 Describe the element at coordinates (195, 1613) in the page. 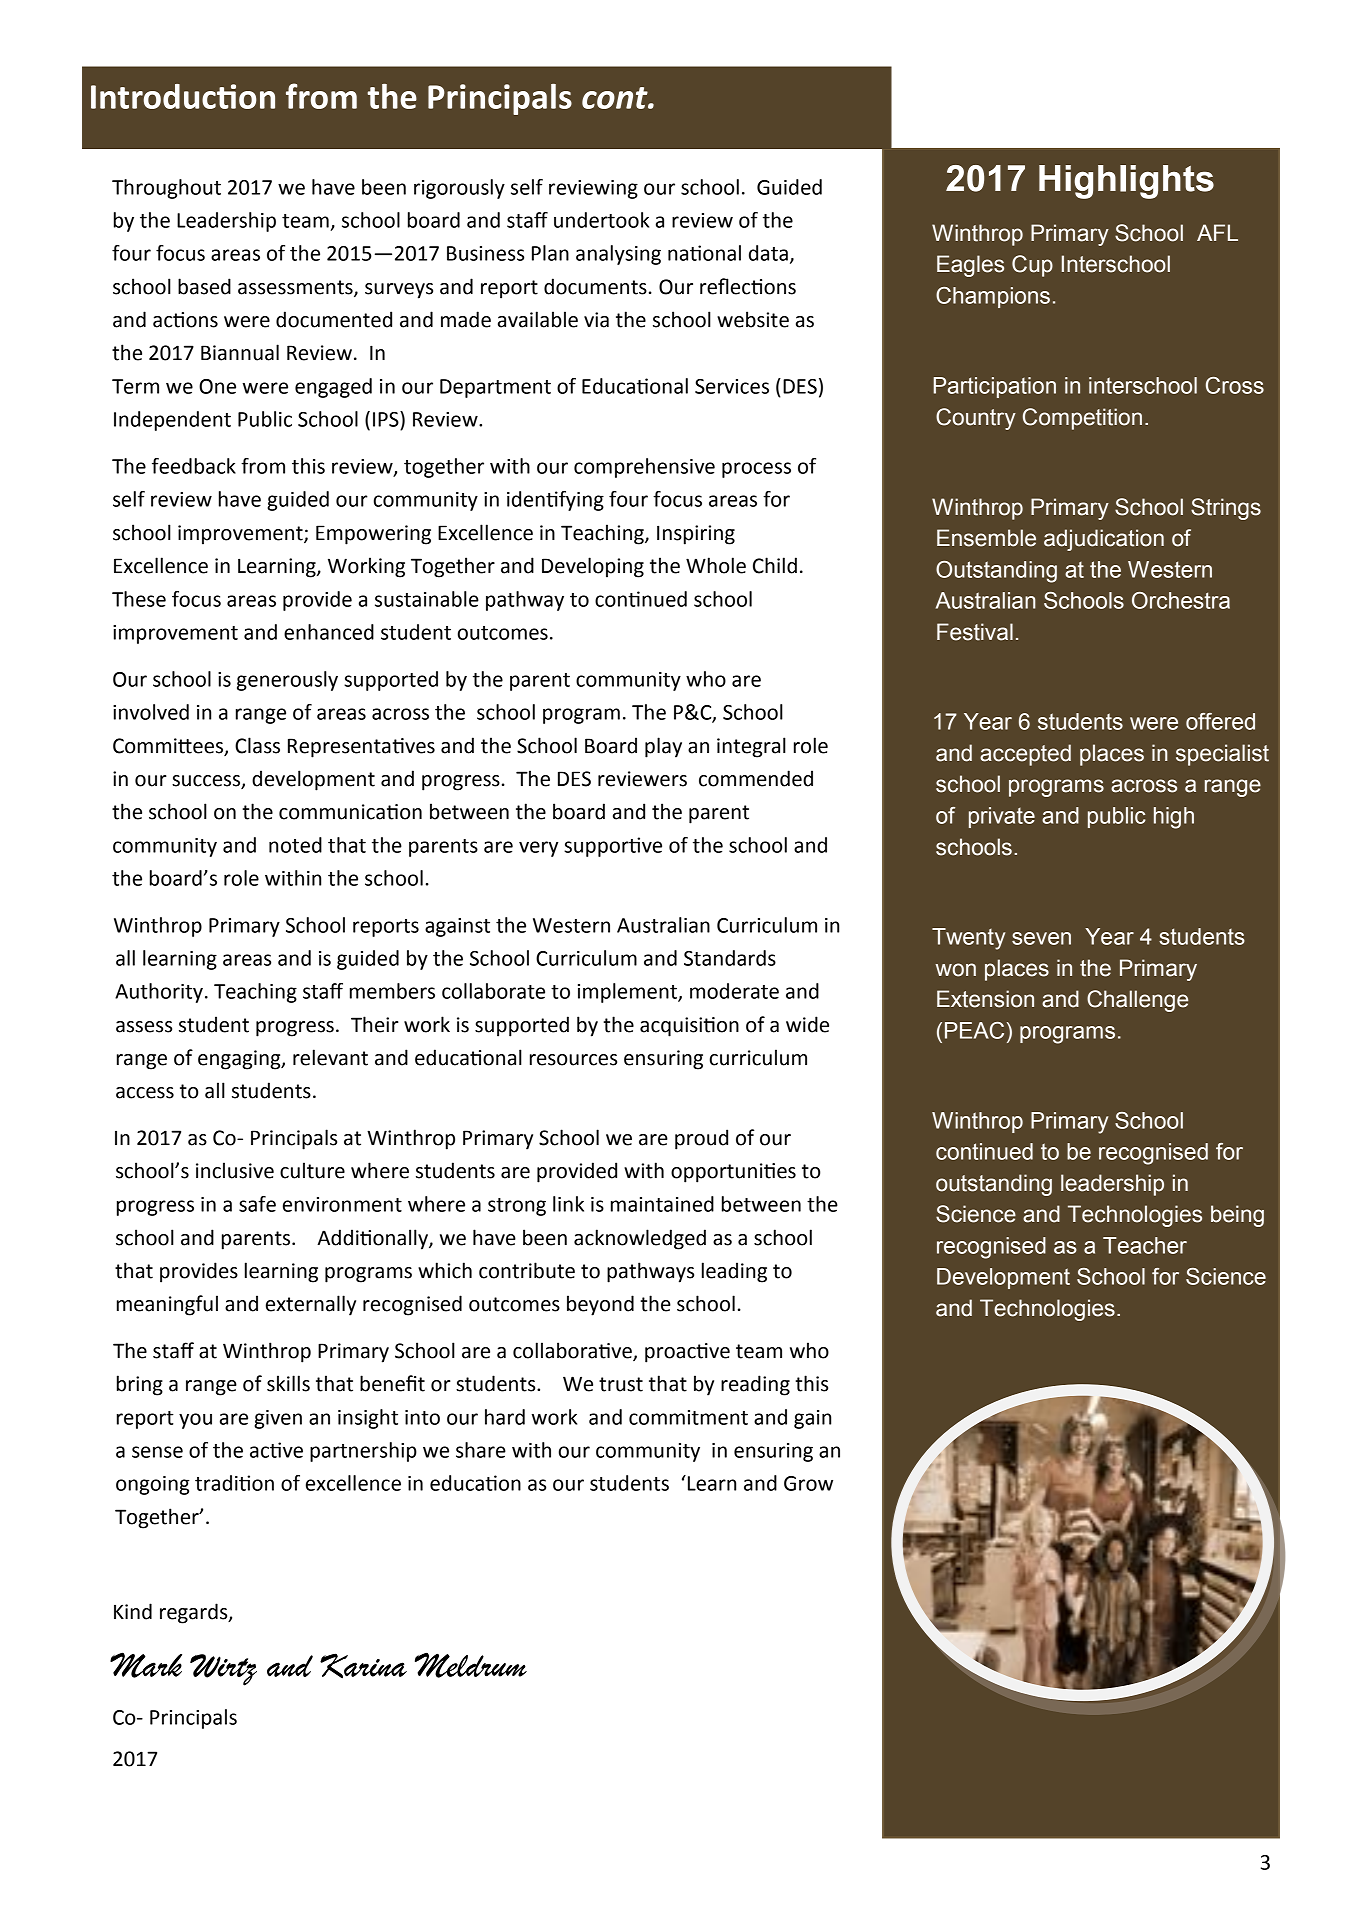

I see `regards` at that location.
